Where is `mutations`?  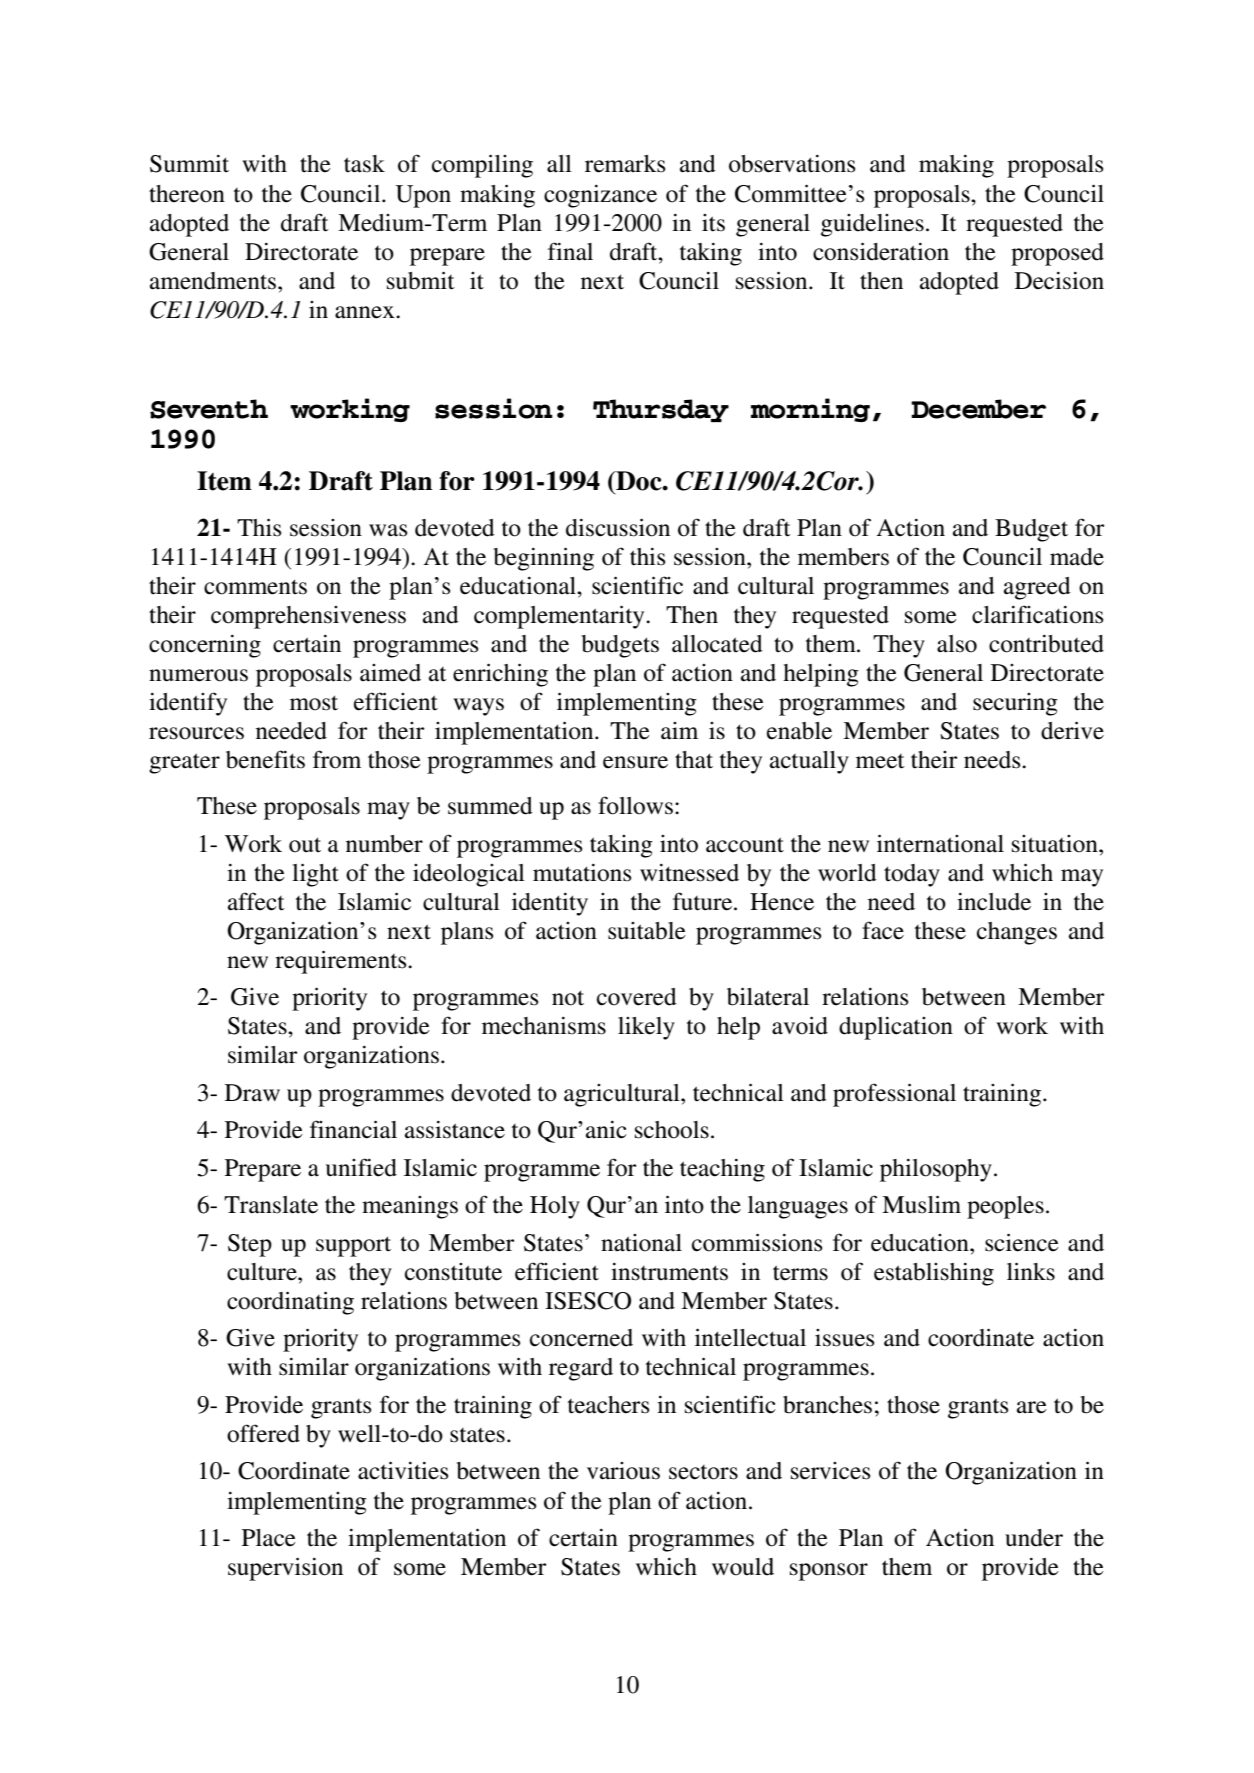 mutations is located at coordinates (582, 873).
